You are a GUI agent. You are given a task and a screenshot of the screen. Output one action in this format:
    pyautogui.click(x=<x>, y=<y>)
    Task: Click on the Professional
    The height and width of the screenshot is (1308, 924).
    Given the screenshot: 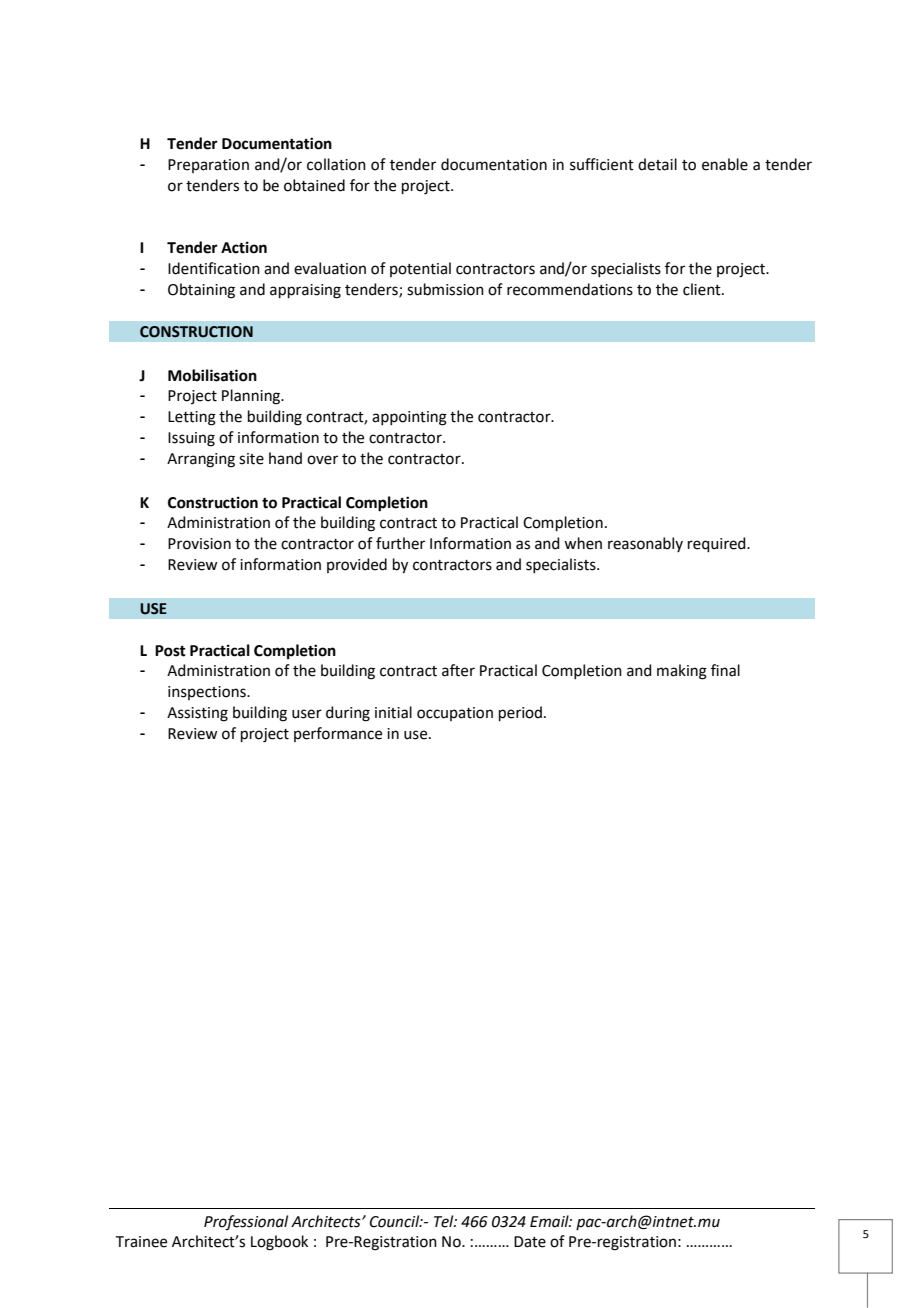 What is the action you would take?
    pyautogui.click(x=246, y=1223)
